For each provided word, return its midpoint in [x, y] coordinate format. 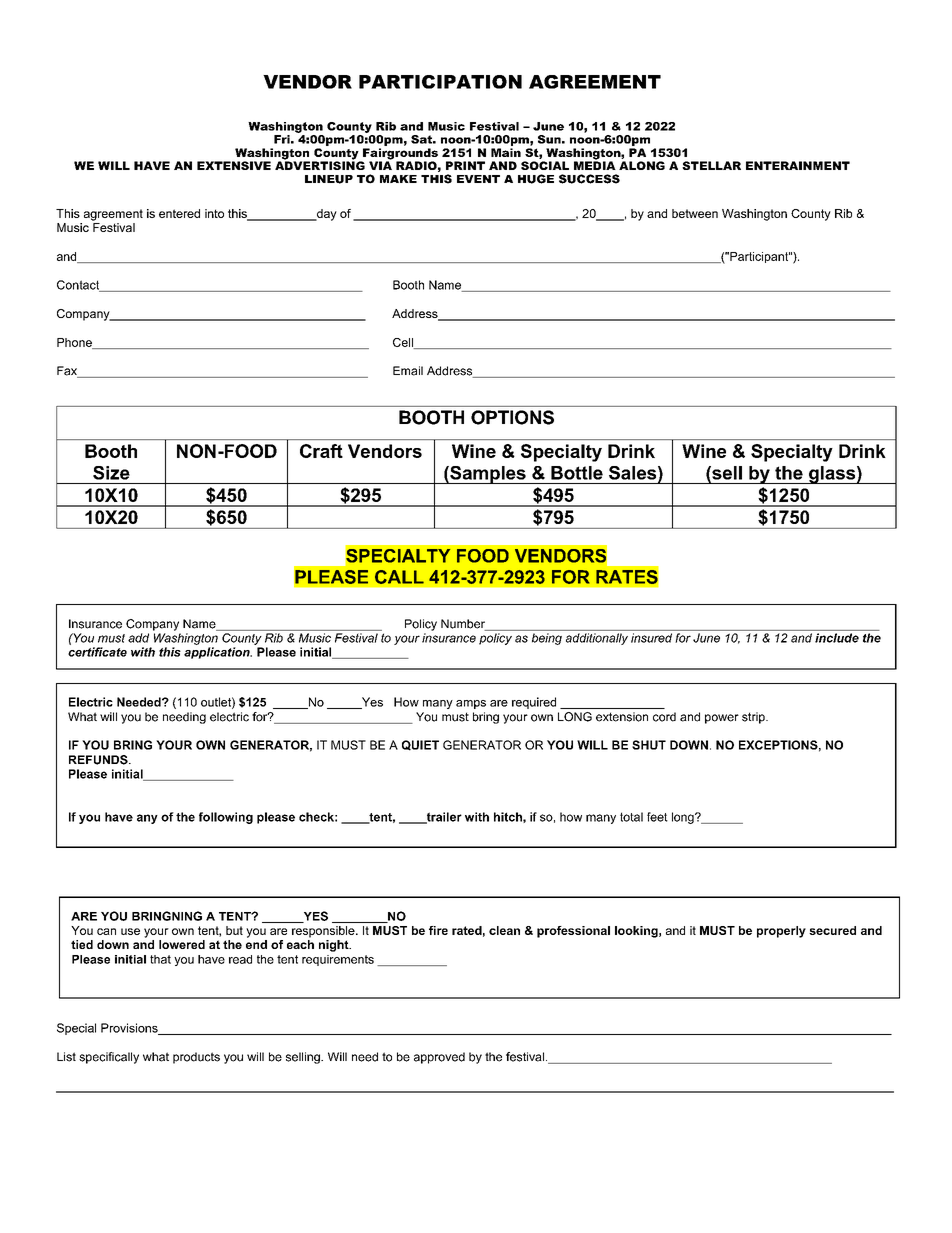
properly [781, 932]
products [196, 1058]
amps [471, 704]
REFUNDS [99, 760]
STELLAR [711, 165]
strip [754, 718]
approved [439, 1058]
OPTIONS [512, 417]
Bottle [577, 473]
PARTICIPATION [440, 82]
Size [111, 473]
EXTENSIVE [234, 165]
